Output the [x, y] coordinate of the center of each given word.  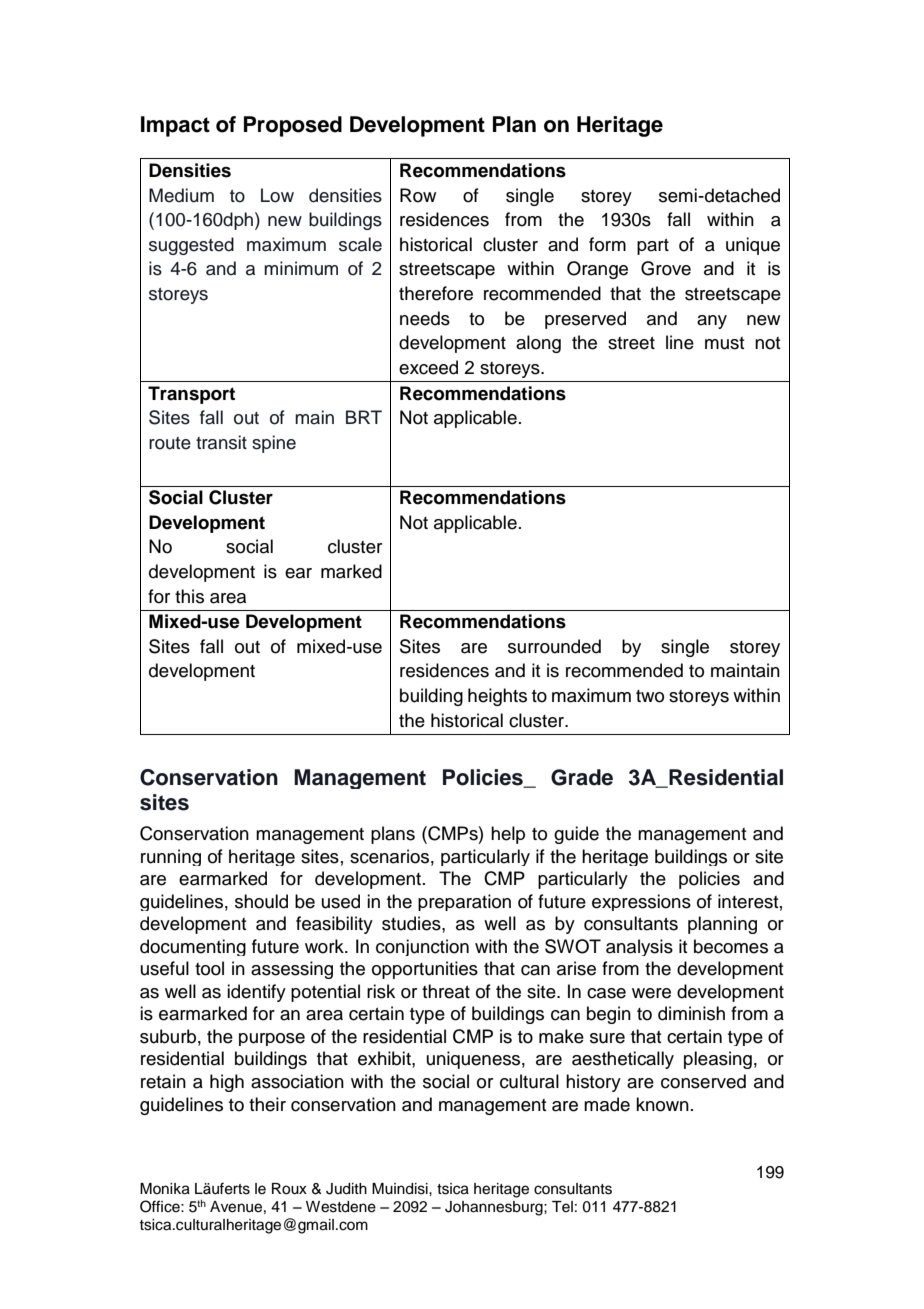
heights [497, 697]
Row [418, 195]
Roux [289, 1189]
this [189, 596]
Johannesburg [495, 1208]
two [650, 696]
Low [277, 195]
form [607, 244]
